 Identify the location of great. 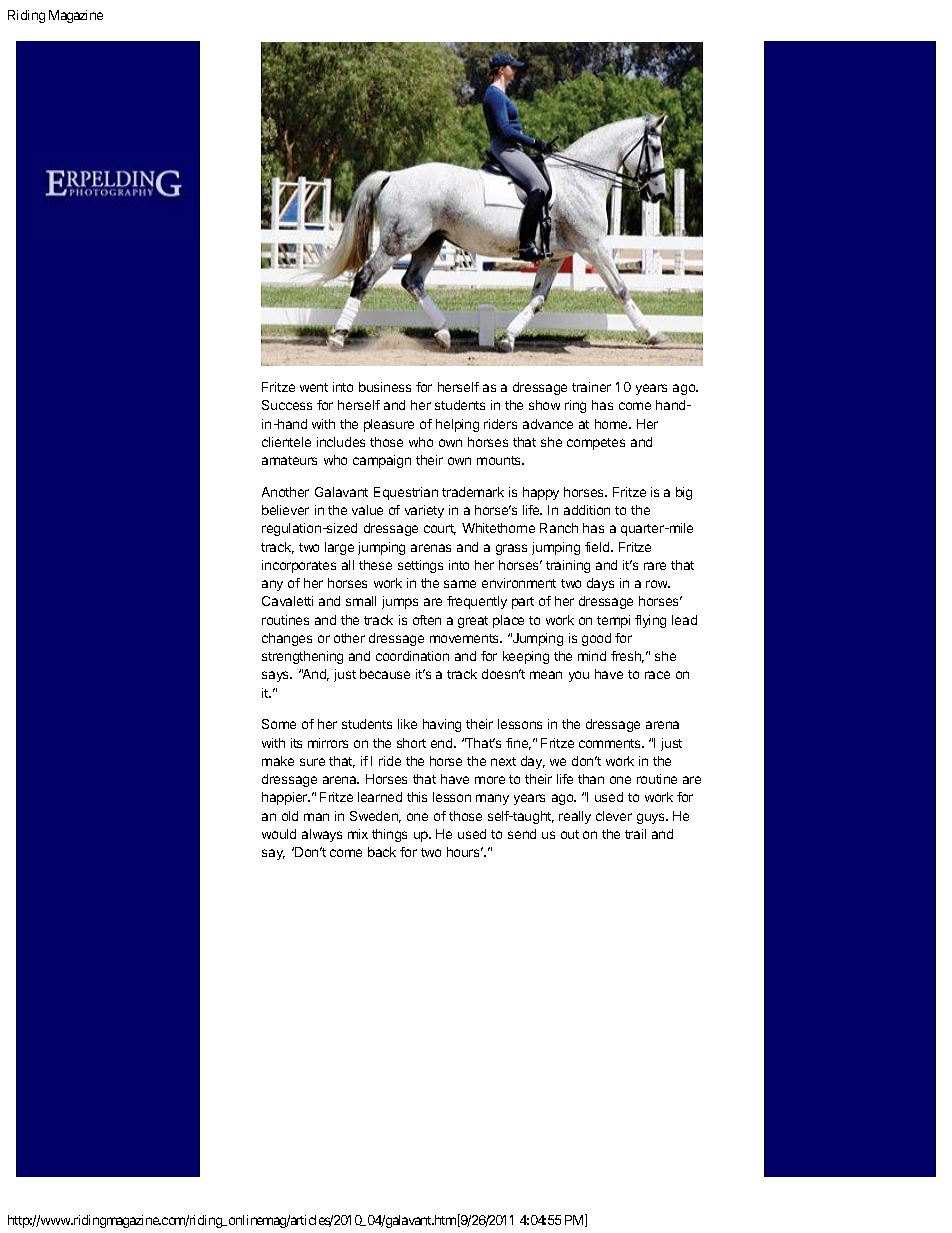
(473, 622).
